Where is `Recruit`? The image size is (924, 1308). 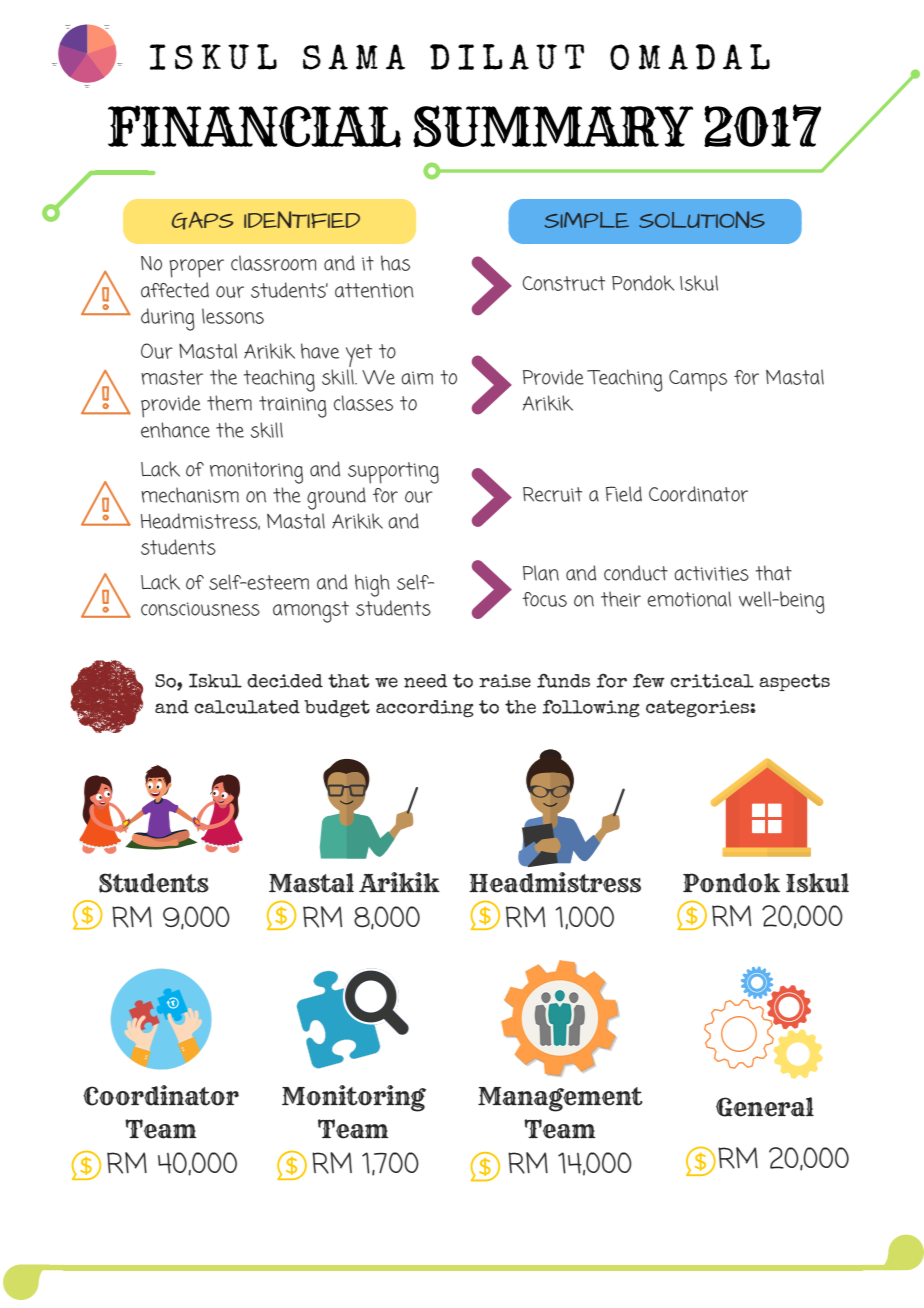
Recruit is located at coordinates (552, 494).
